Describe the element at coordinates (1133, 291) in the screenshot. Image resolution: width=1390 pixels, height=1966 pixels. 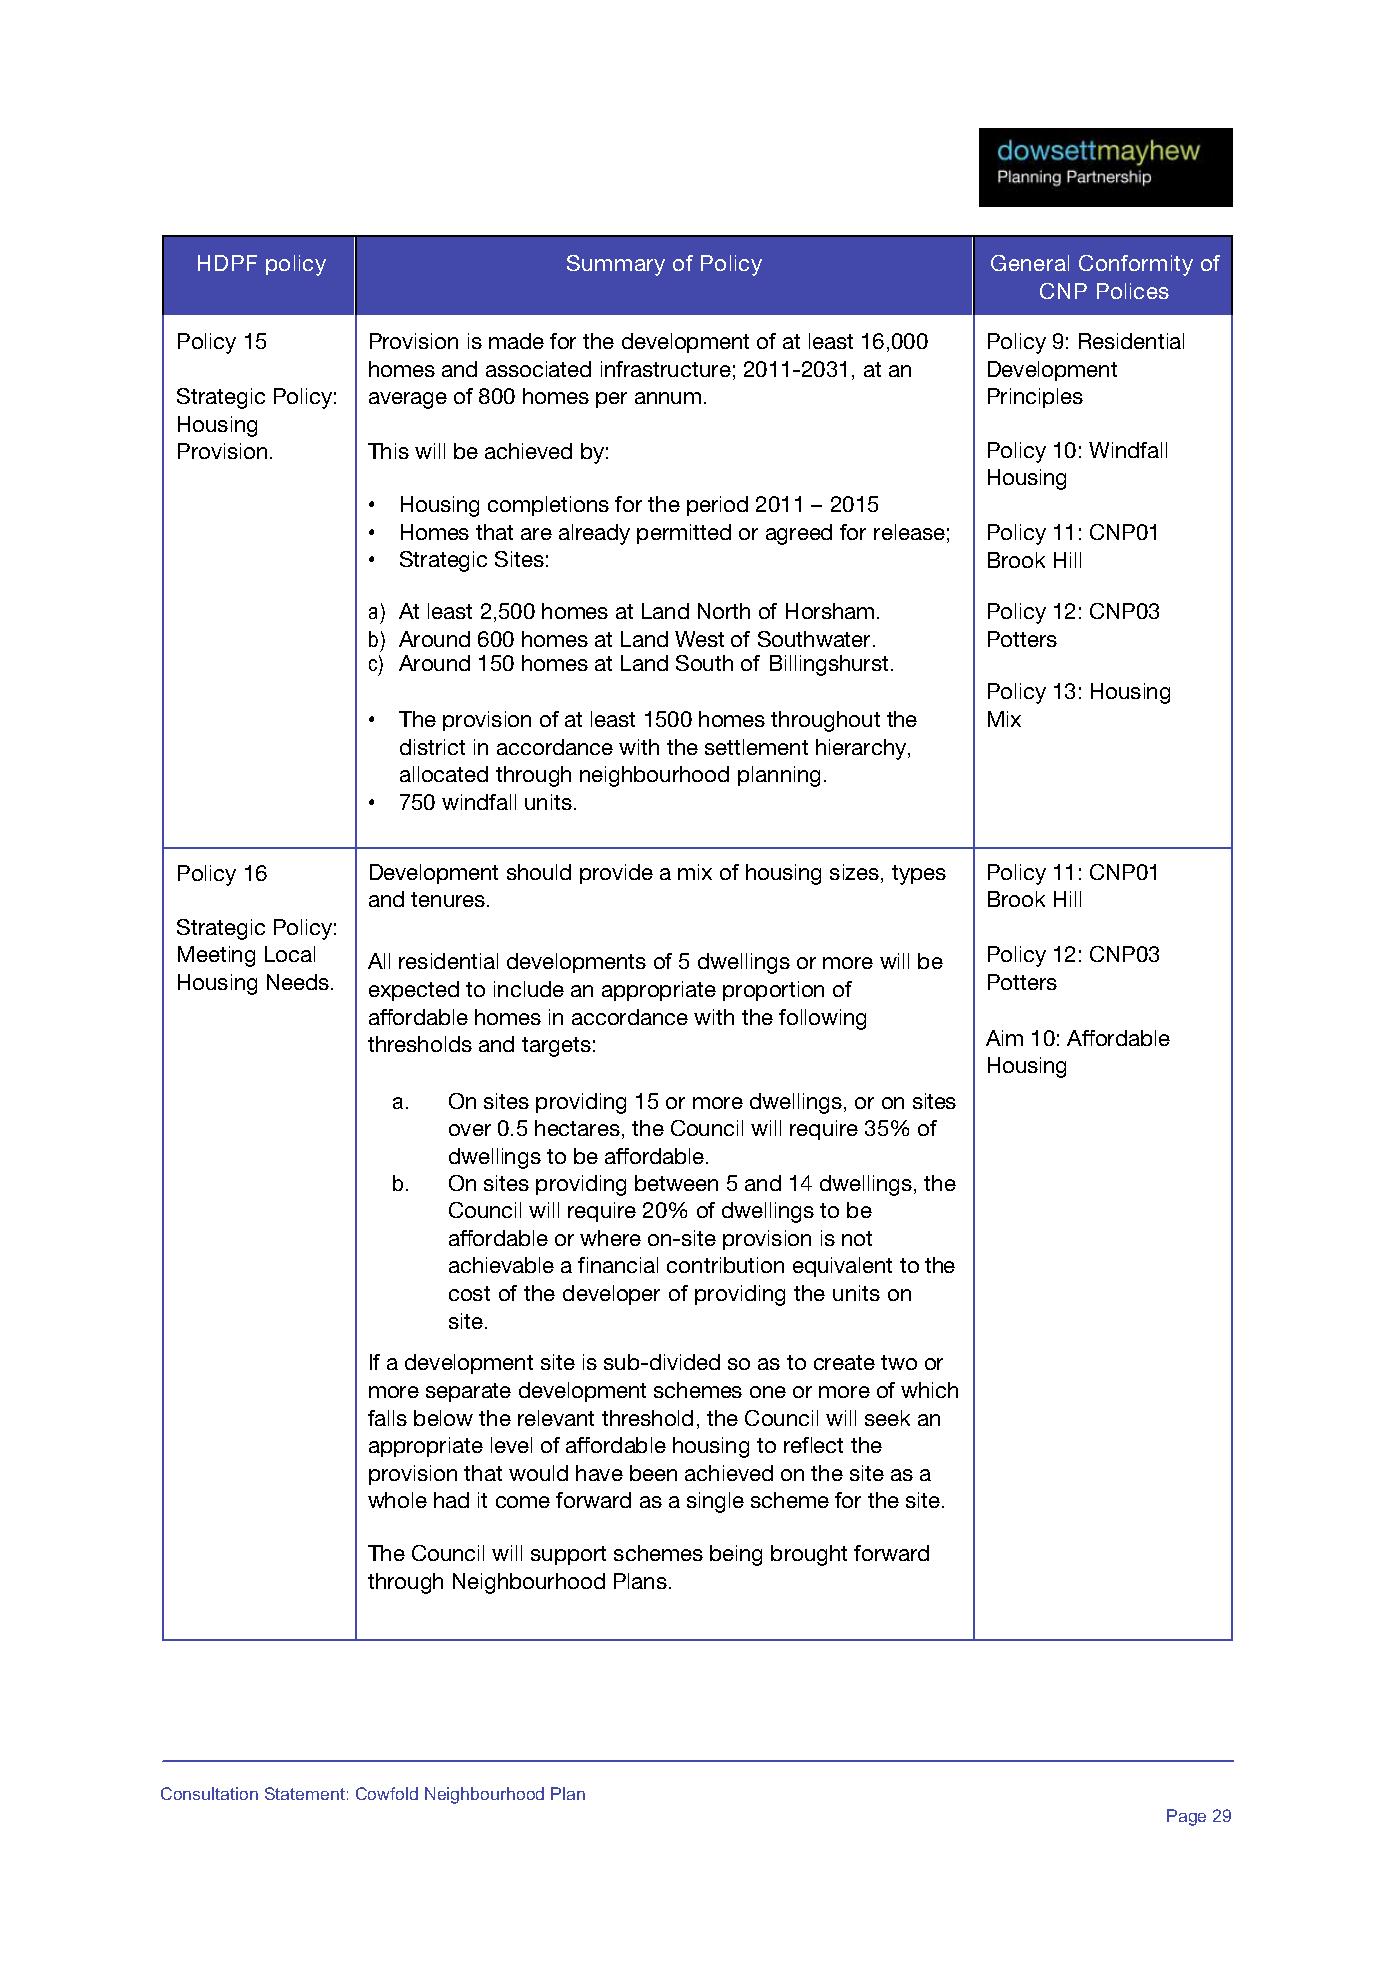
I see `Polices` at that location.
